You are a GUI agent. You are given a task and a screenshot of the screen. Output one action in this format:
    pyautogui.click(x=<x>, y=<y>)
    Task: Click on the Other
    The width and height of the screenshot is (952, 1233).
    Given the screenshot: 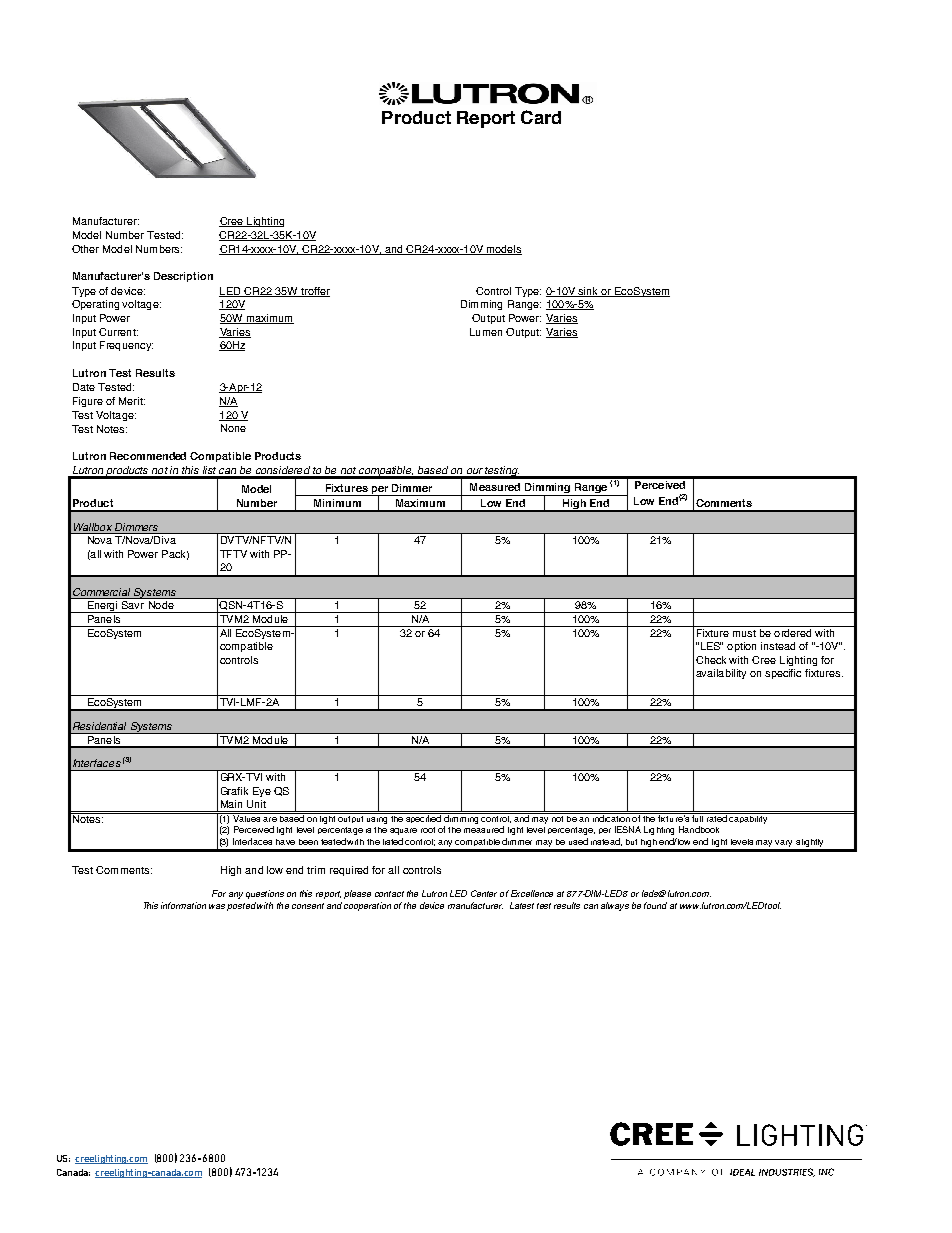 What is the action you would take?
    pyautogui.click(x=85, y=249)
